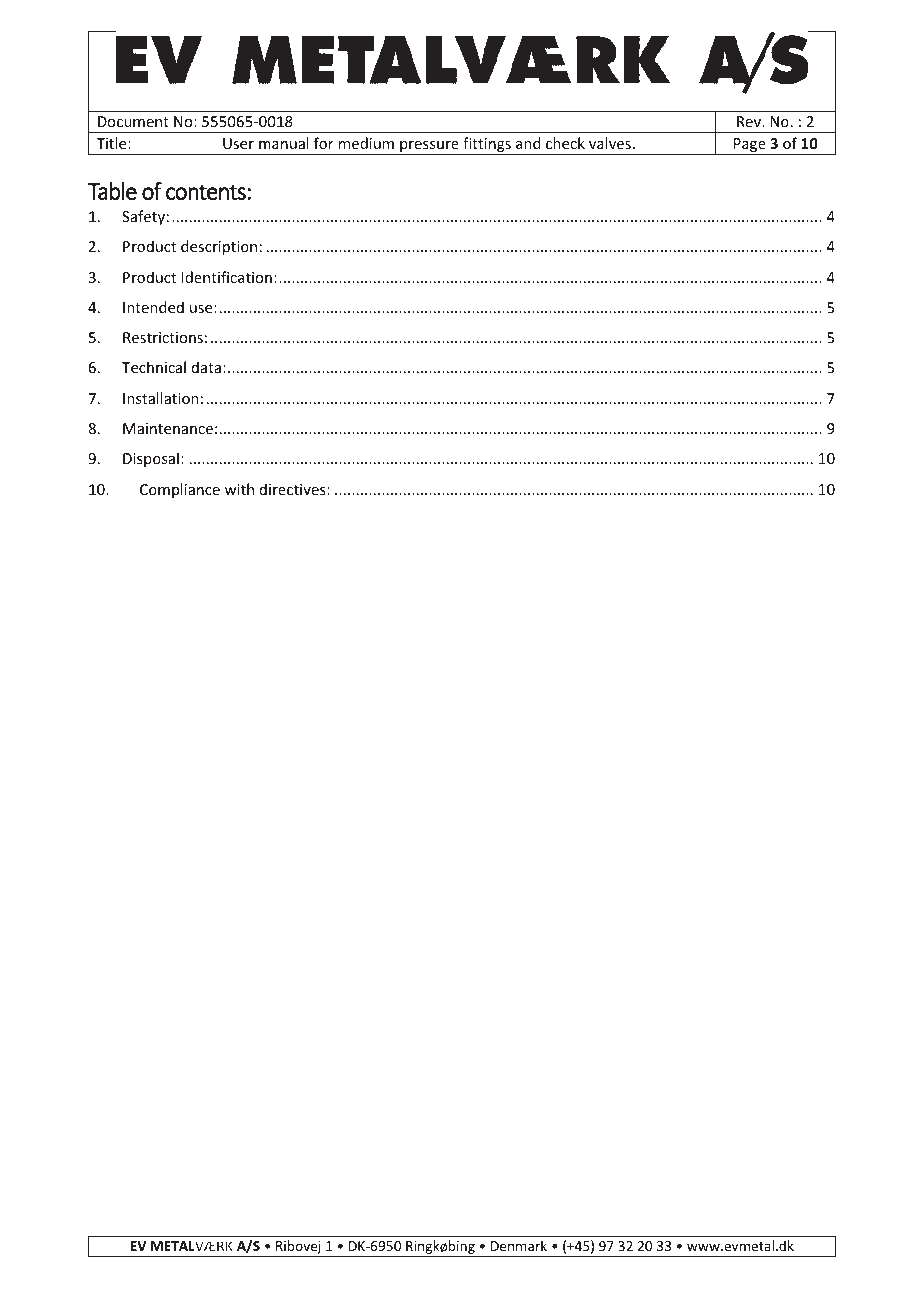 The image size is (924, 1308). What do you see at coordinates (219, 247) in the image?
I see `description` at bounding box center [219, 247].
